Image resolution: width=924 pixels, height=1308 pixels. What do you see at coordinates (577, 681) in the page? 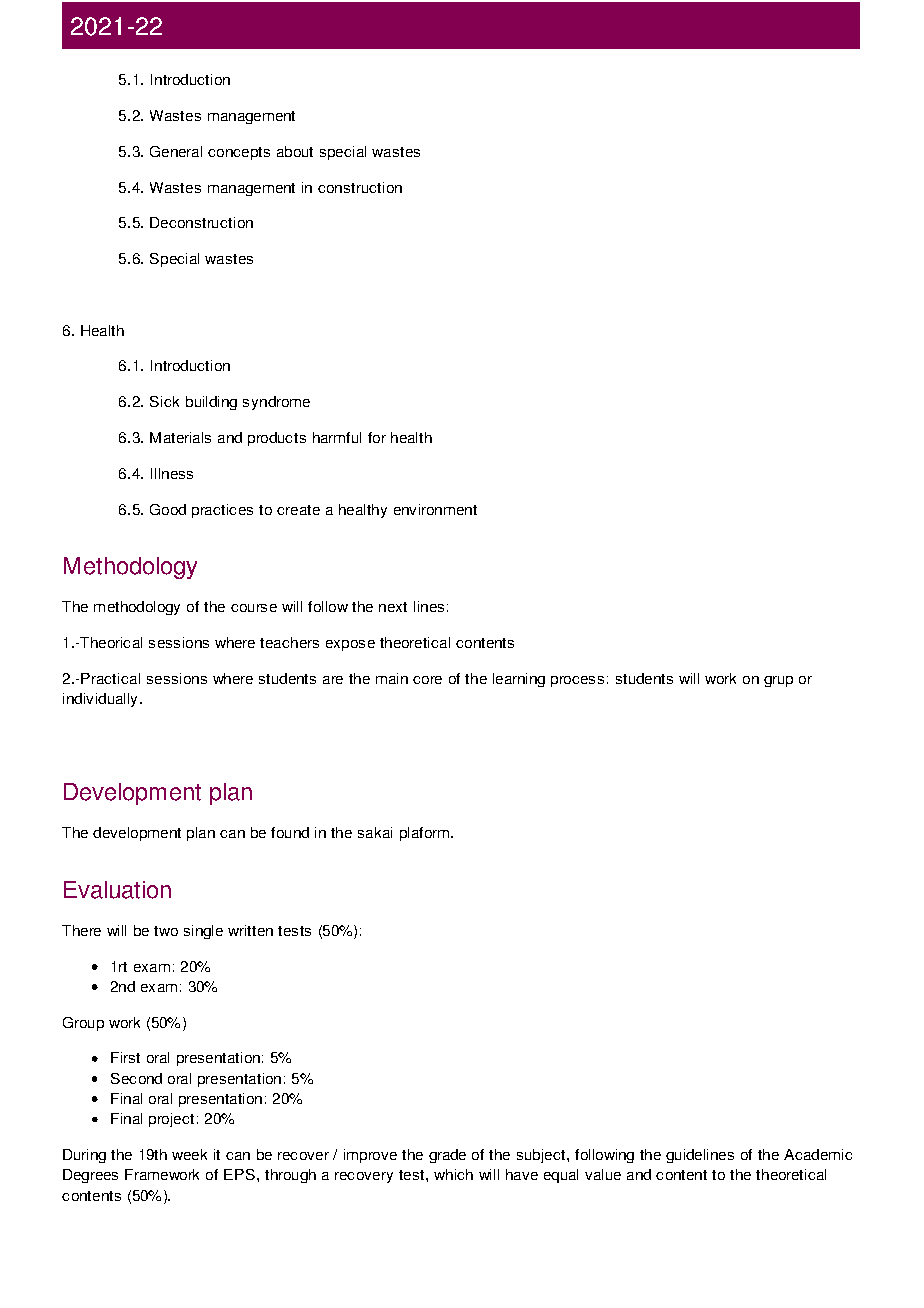
I see `process` at bounding box center [577, 681].
